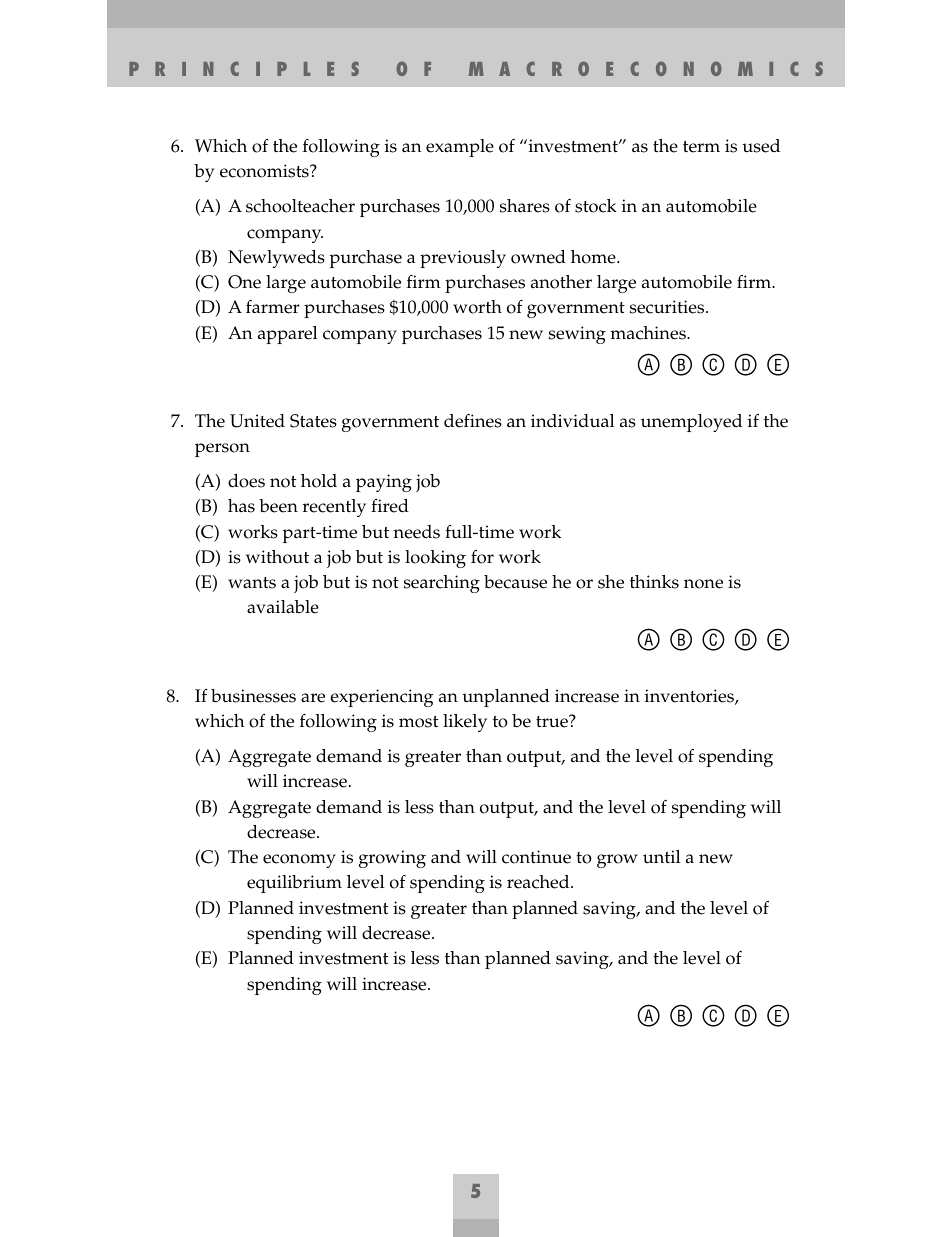 This image has height=1237, width=952. Describe the element at coordinates (460, 148) in the image. I see `example` at that location.
